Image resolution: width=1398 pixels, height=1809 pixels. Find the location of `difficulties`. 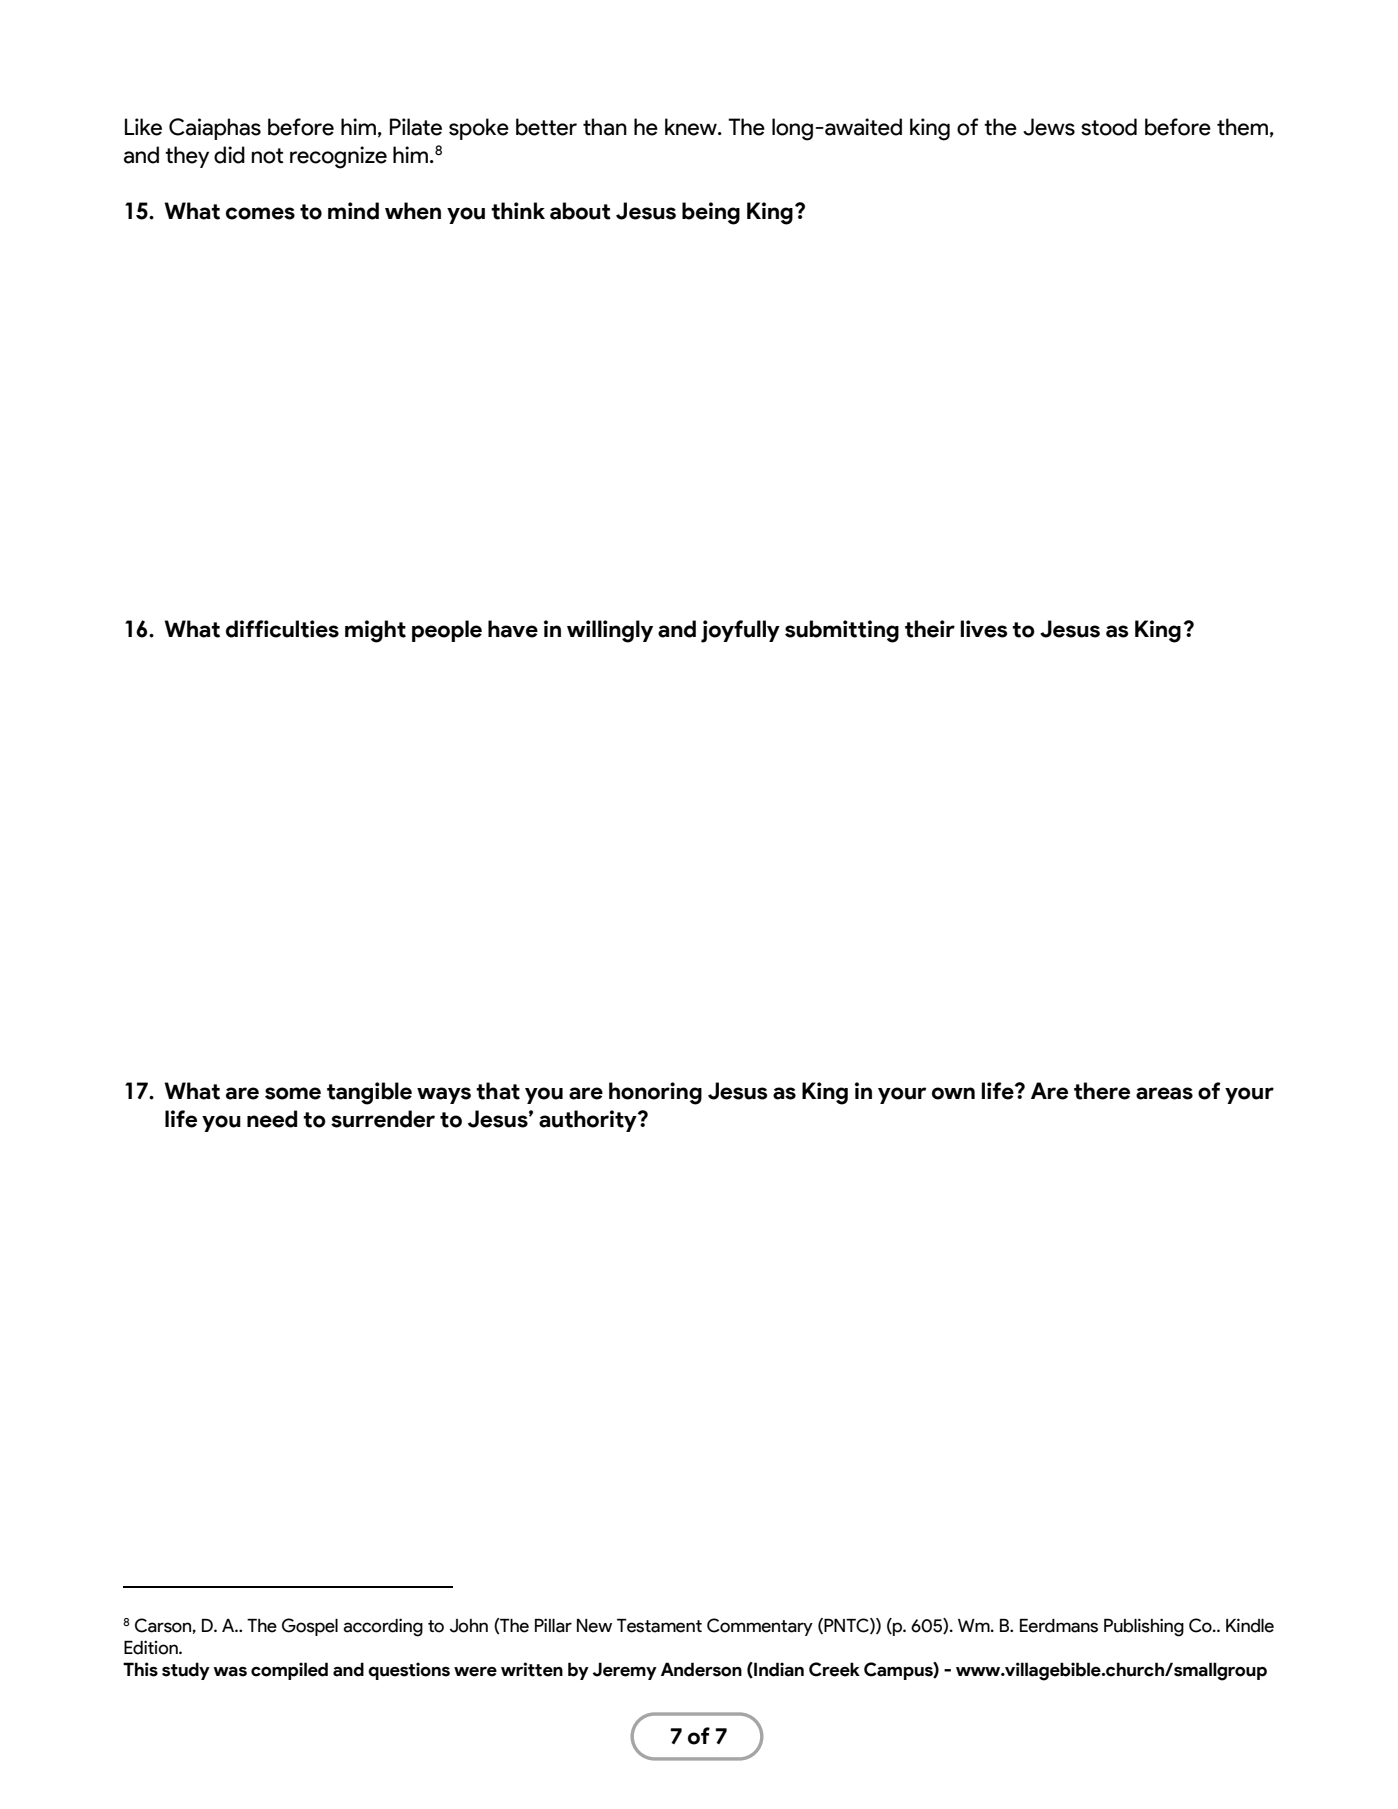

difficulties is located at coordinates (282, 629).
